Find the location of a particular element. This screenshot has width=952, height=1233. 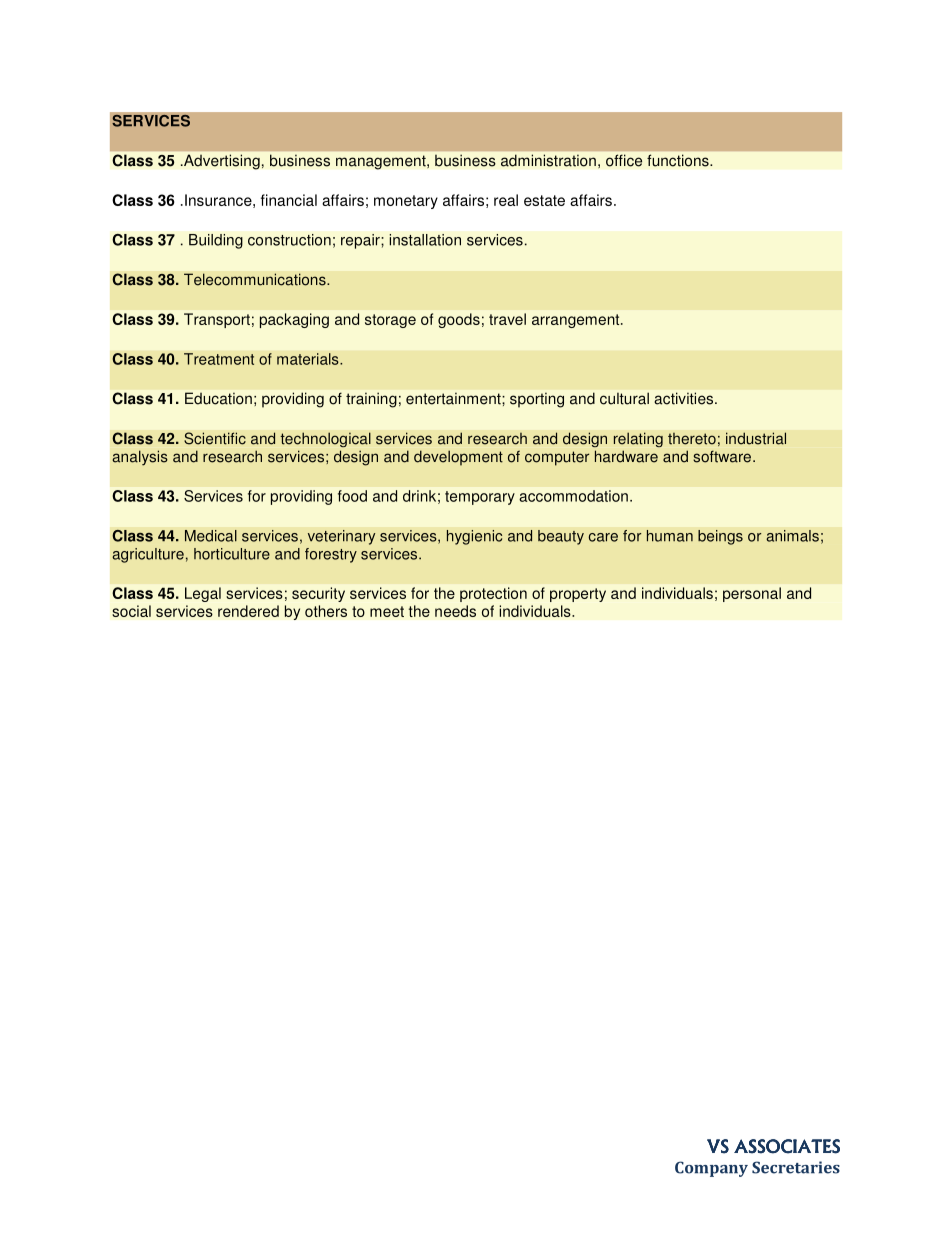

temporary is located at coordinates (480, 498).
